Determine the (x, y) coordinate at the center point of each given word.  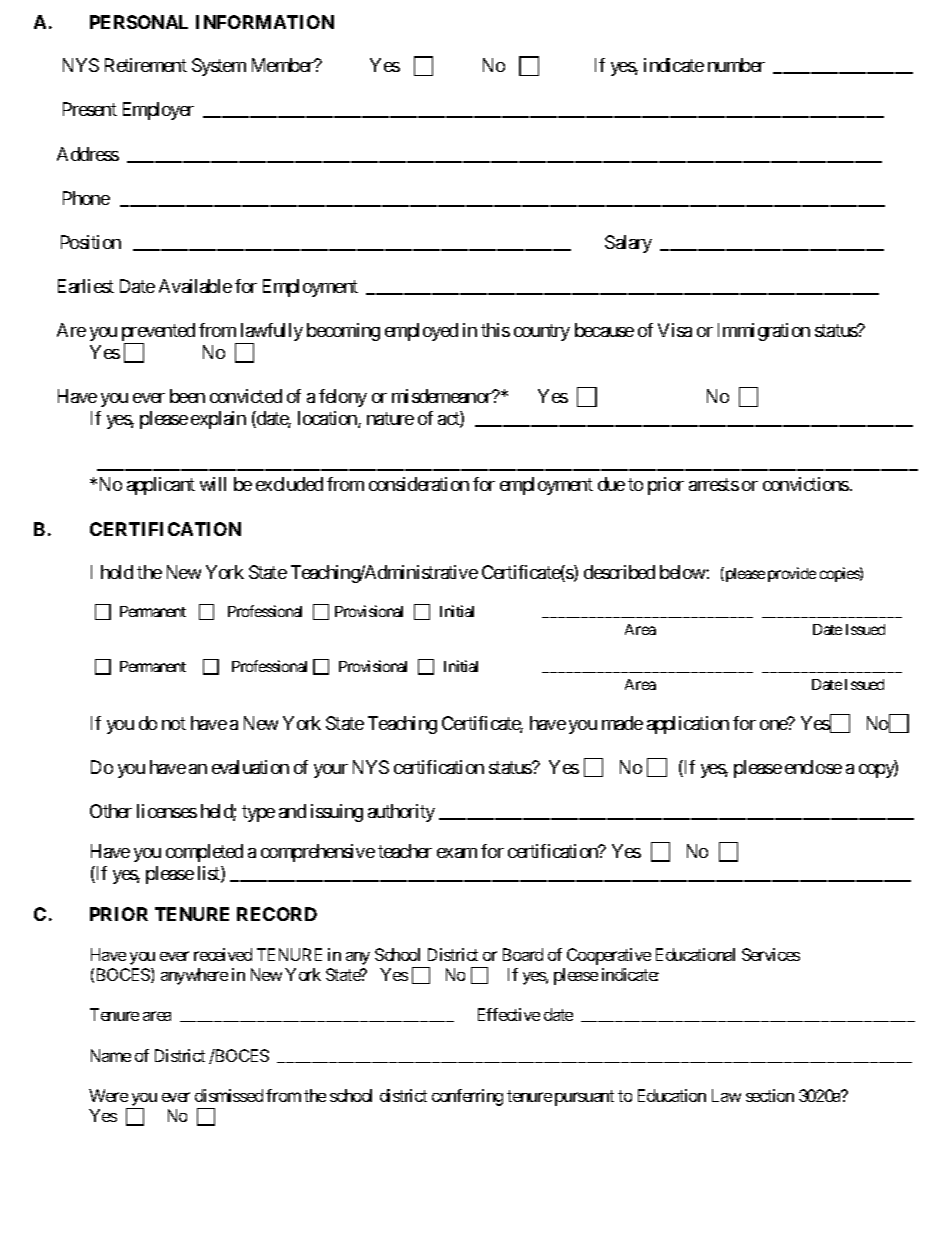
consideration (419, 484)
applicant (161, 486)
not (174, 723)
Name (111, 1055)
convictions (806, 484)
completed (204, 853)
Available (195, 286)
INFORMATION (265, 22)
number (736, 65)
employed (421, 332)
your (331, 771)
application (688, 725)
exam (457, 853)
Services (771, 954)
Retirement (146, 65)
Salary (628, 244)
